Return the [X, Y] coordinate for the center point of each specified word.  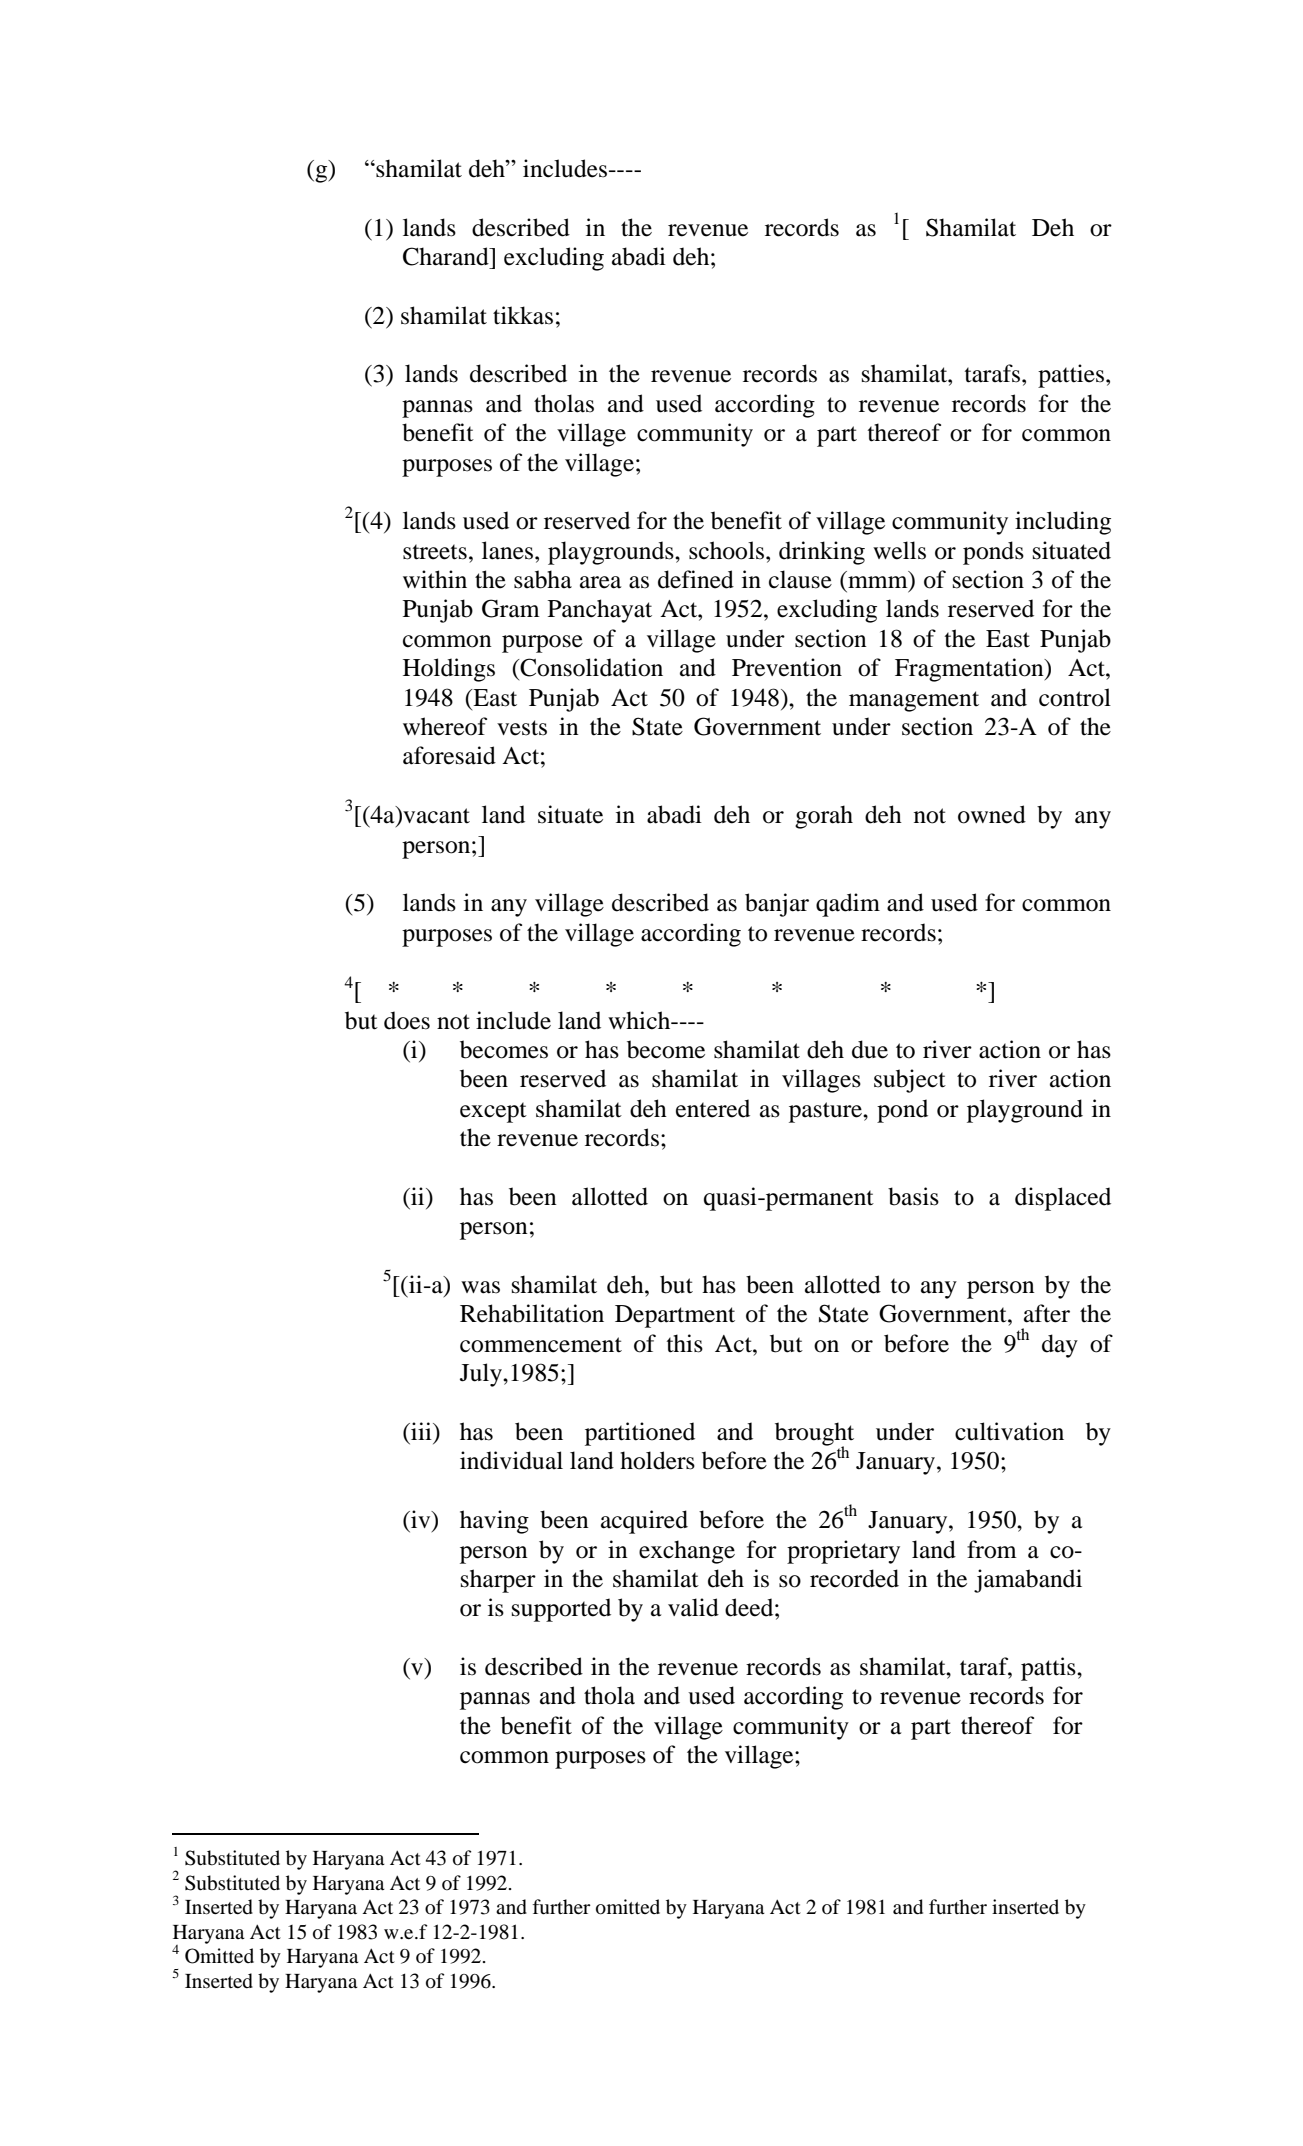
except [493, 1112]
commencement [541, 1345]
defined [696, 579]
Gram [511, 608]
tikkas [523, 315]
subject [910, 1081]
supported [561, 1610]
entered [713, 1108]
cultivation [1009, 1431]
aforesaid [449, 755]
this [685, 1343]
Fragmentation [970, 670]
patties [1072, 376]
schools [726, 550]
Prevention [787, 667]
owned [992, 814]
